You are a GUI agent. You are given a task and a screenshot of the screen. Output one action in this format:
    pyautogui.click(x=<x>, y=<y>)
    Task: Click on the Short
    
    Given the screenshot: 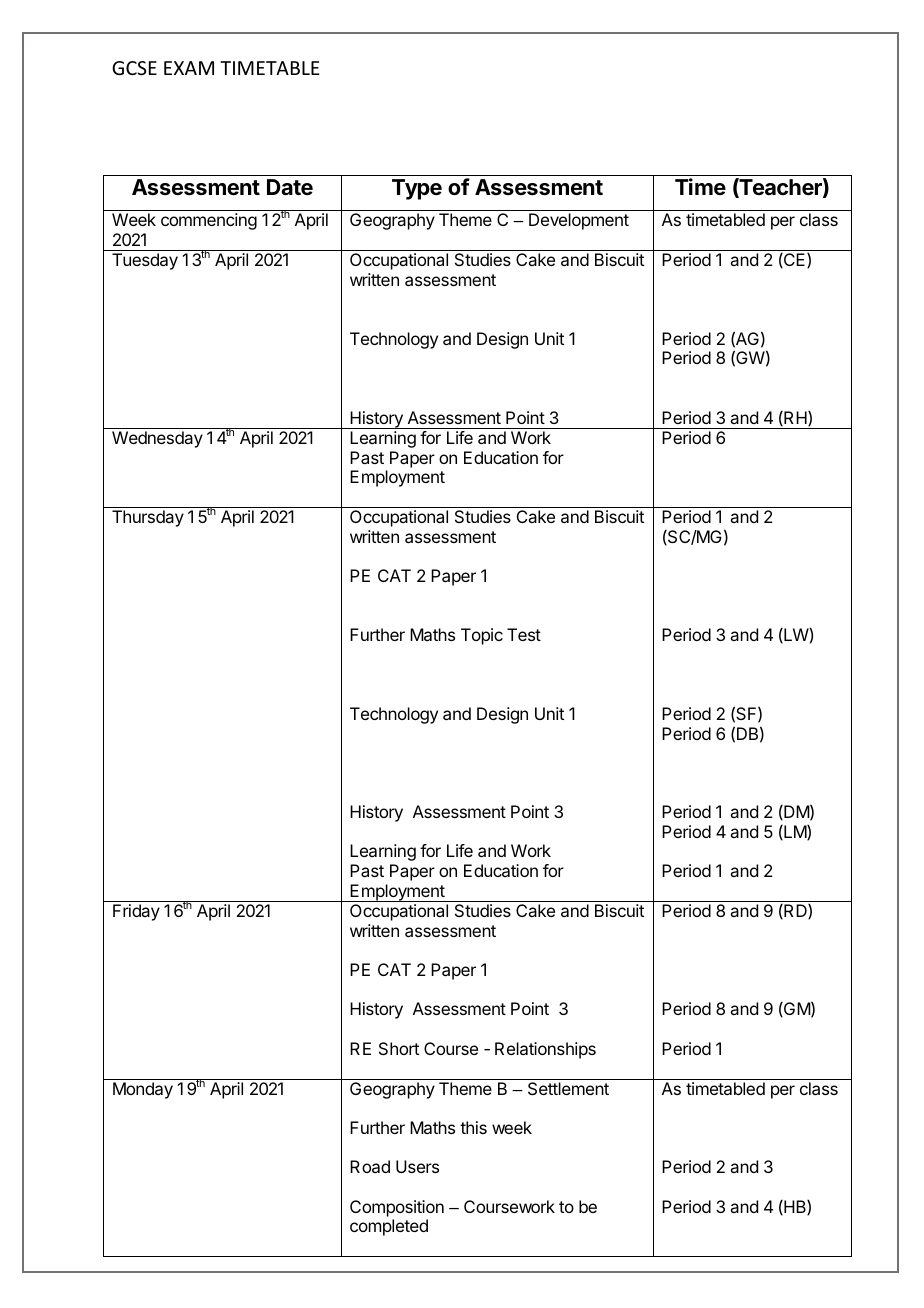 What is the action you would take?
    pyautogui.click(x=399, y=1048)
